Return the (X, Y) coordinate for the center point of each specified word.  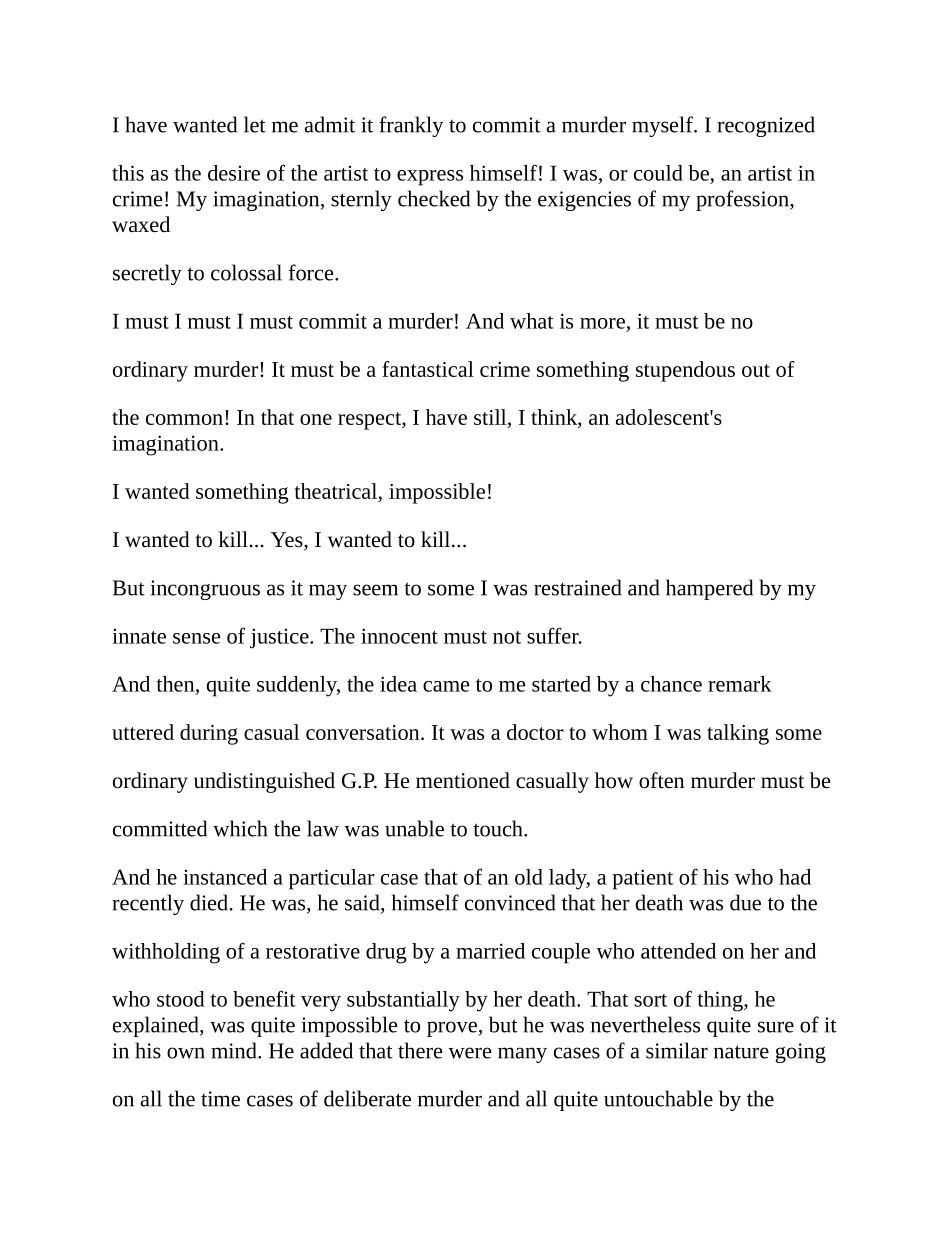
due (745, 902)
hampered (709, 589)
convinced (510, 902)
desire (234, 173)
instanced (225, 877)
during (209, 734)
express (430, 178)
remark (740, 684)
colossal (246, 272)
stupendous (685, 371)
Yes (288, 541)
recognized (766, 126)
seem (375, 590)
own (186, 1053)
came (446, 686)
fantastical (428, 369)
